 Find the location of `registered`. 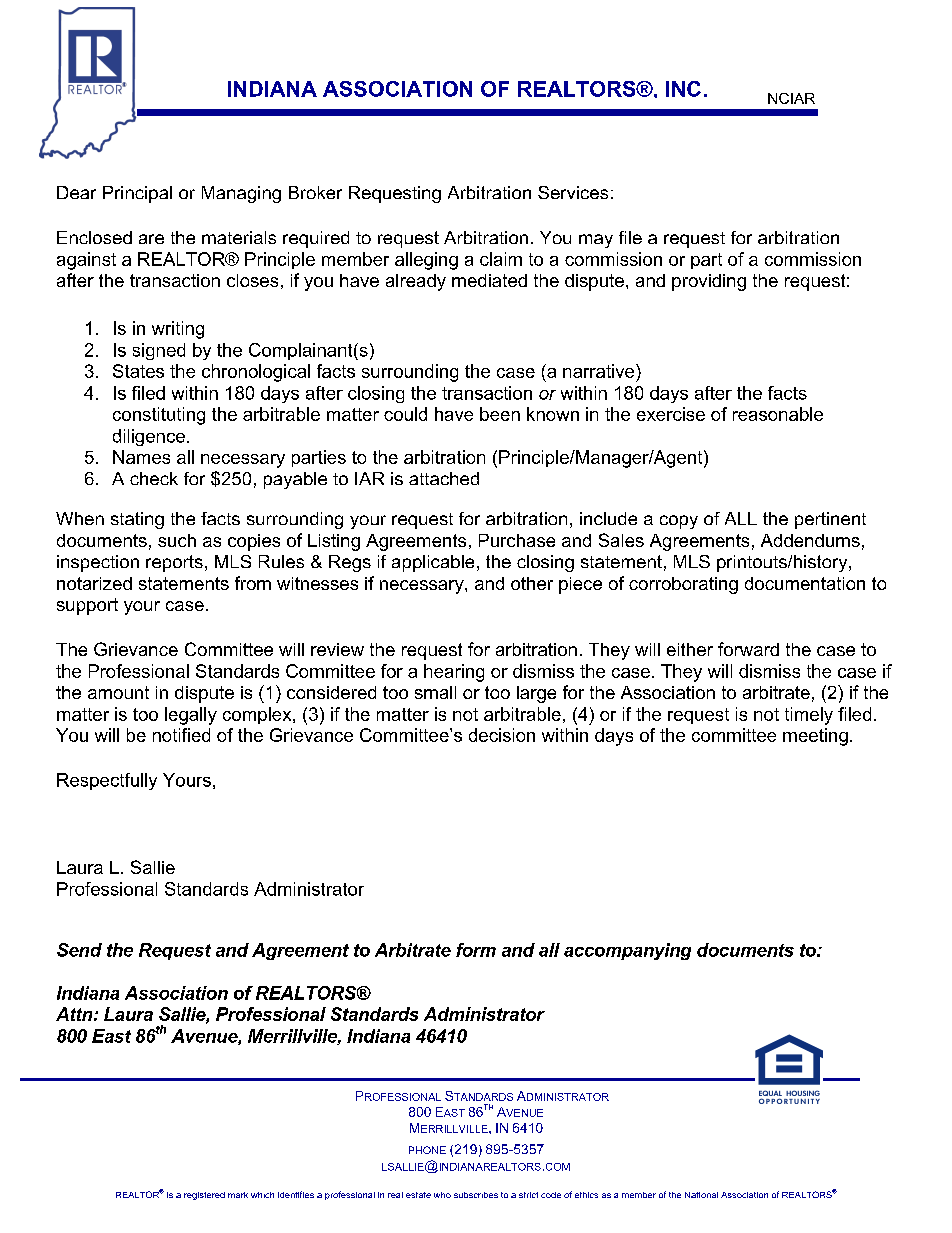

registered is located at coordinates (204, 1196).
